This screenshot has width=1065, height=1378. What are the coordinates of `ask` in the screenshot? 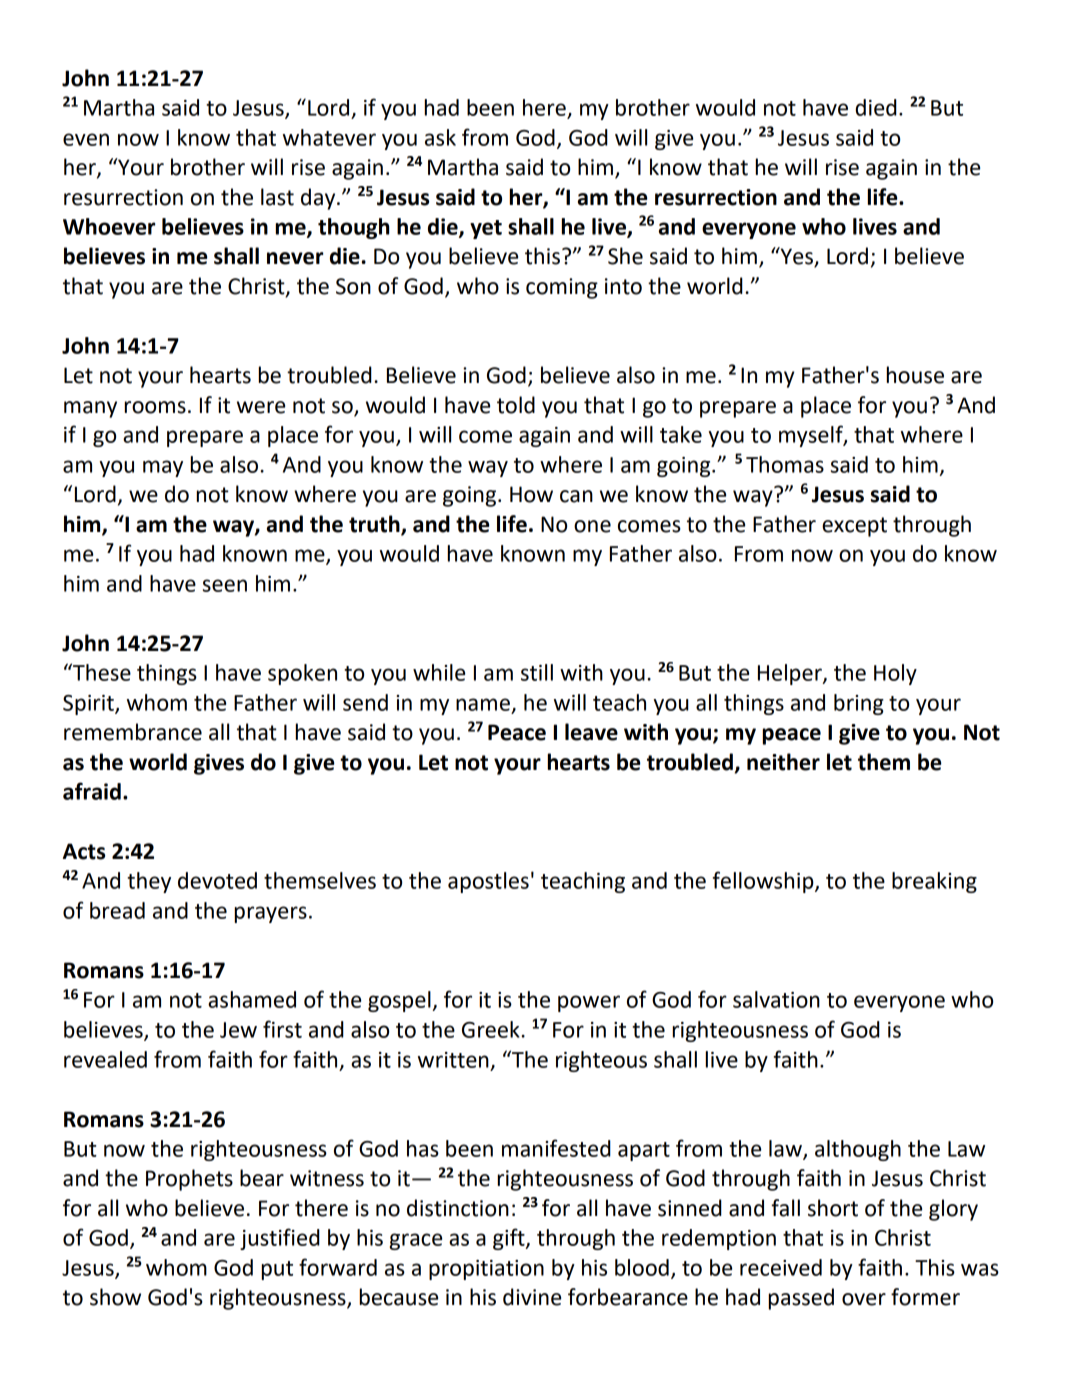 It's located at (440, 137).
